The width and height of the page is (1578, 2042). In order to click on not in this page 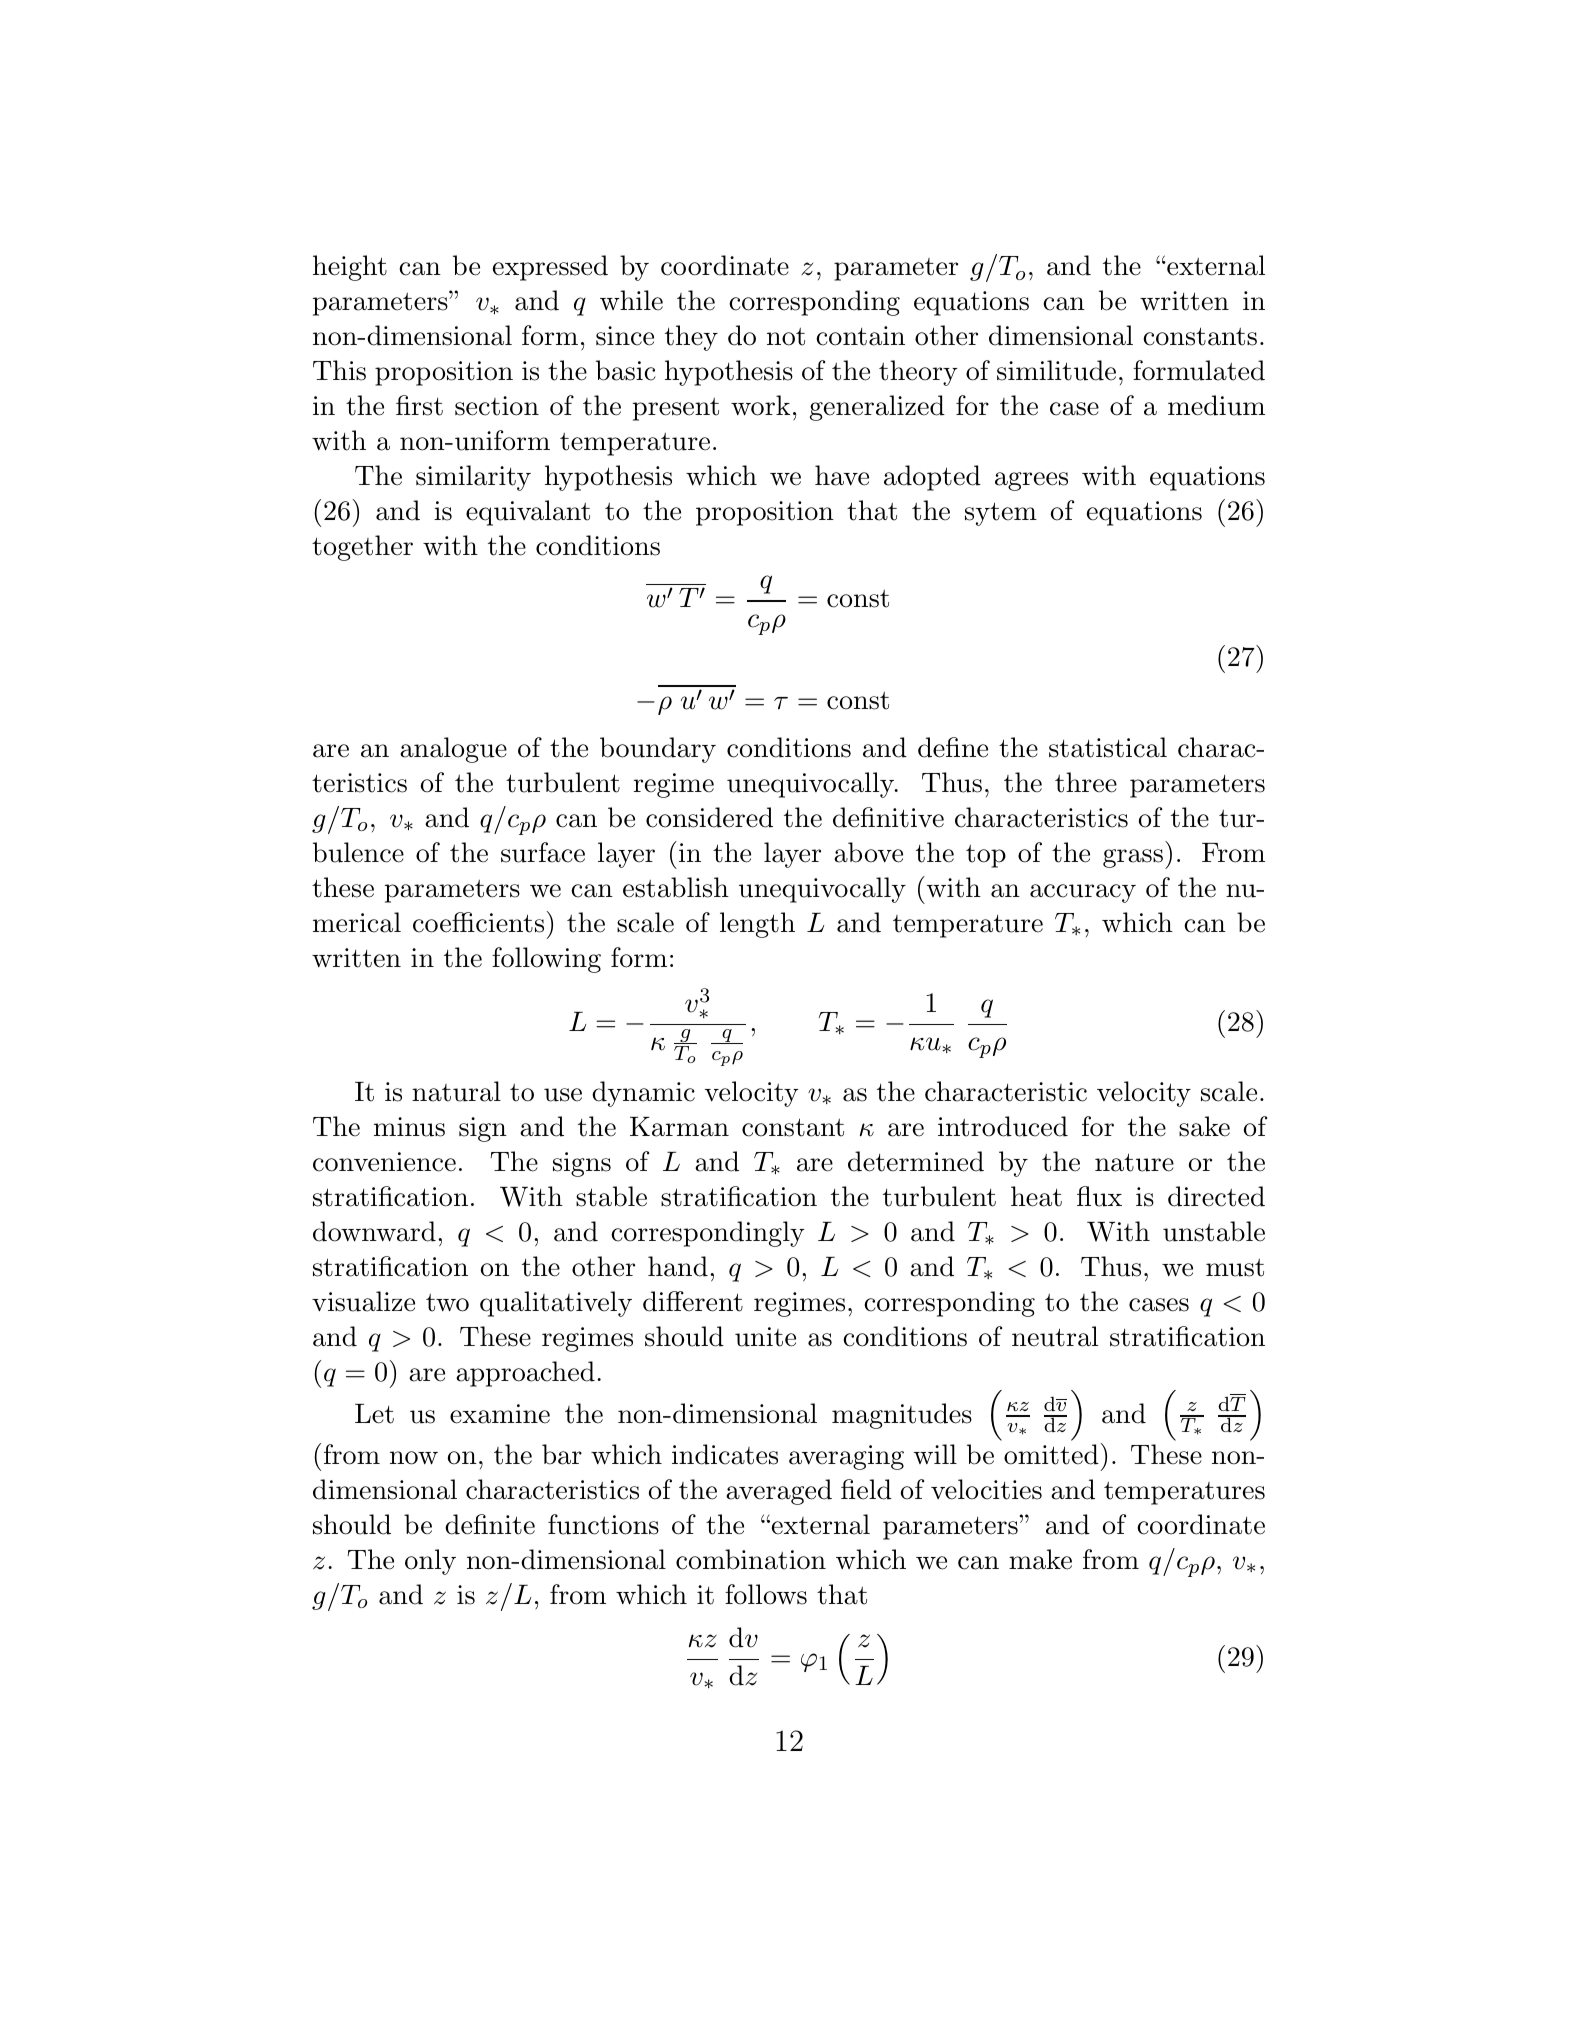, I will do `click(786, 337)`.
